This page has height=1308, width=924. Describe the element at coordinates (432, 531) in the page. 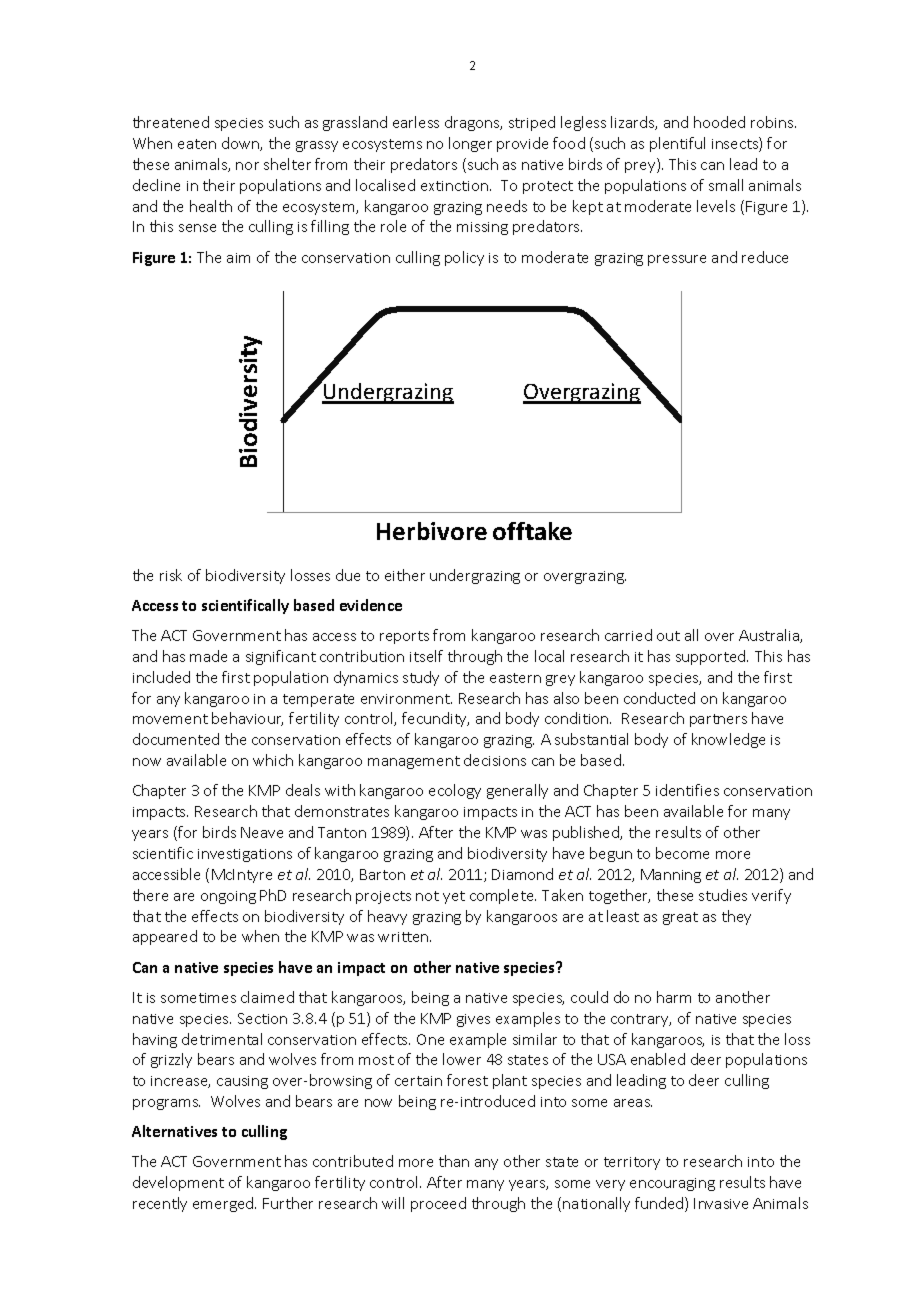

I see `Herbivore` at that location.
